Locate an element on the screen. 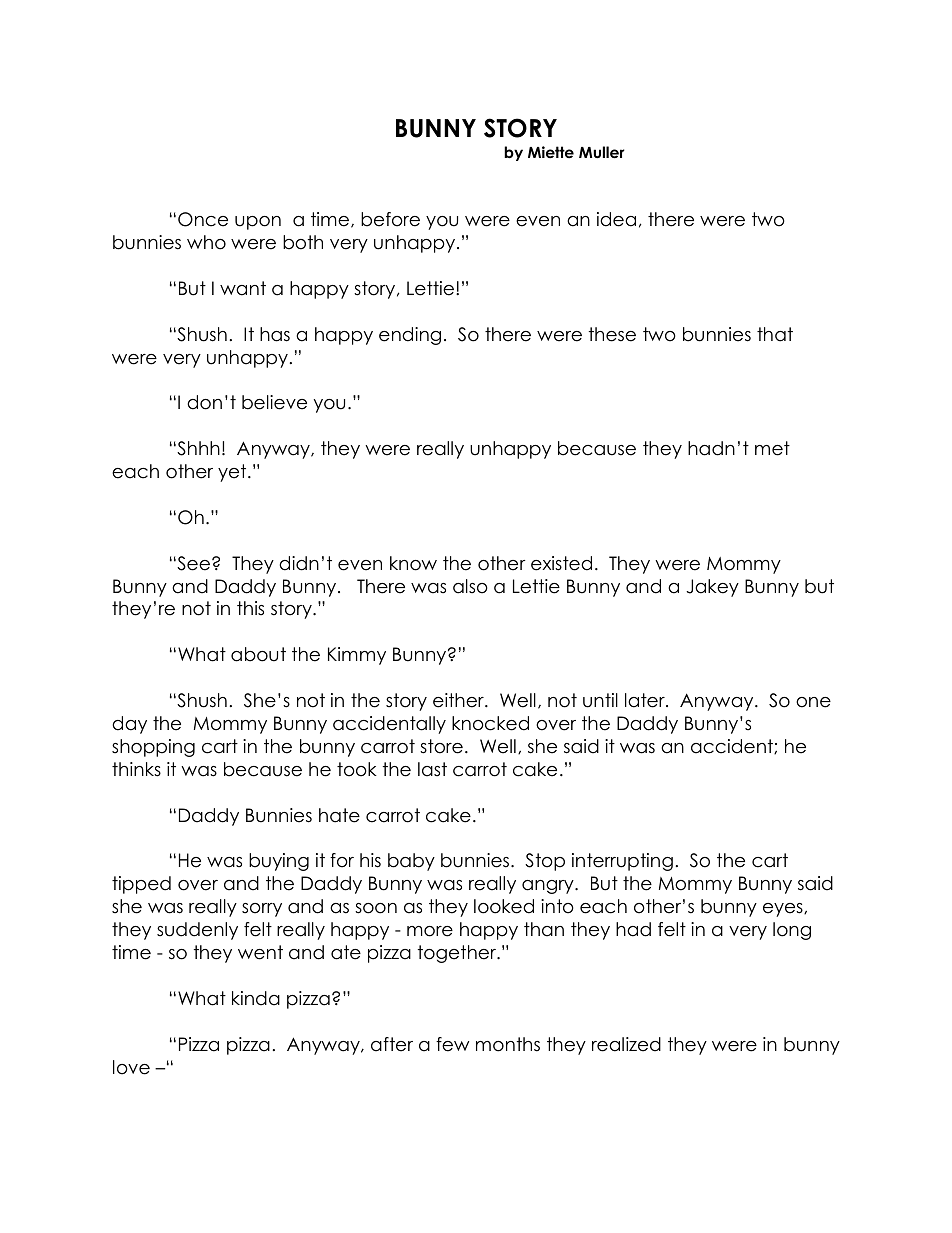 This screenshot has width=952, height=1233. also is located at coordinates (470, 586).
